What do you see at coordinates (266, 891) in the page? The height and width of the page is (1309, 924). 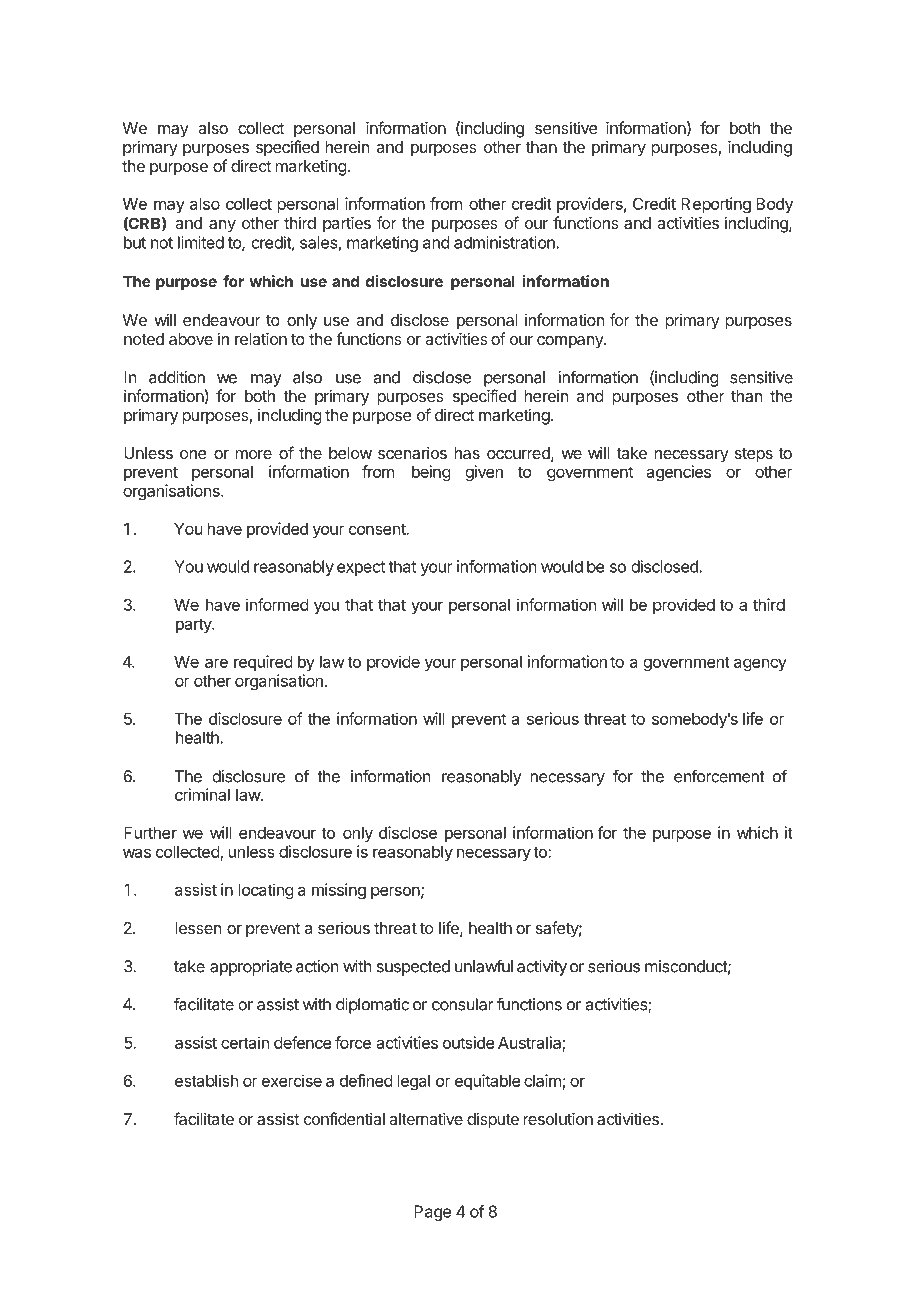 I see `locating` at bounding box center [266, 891].
